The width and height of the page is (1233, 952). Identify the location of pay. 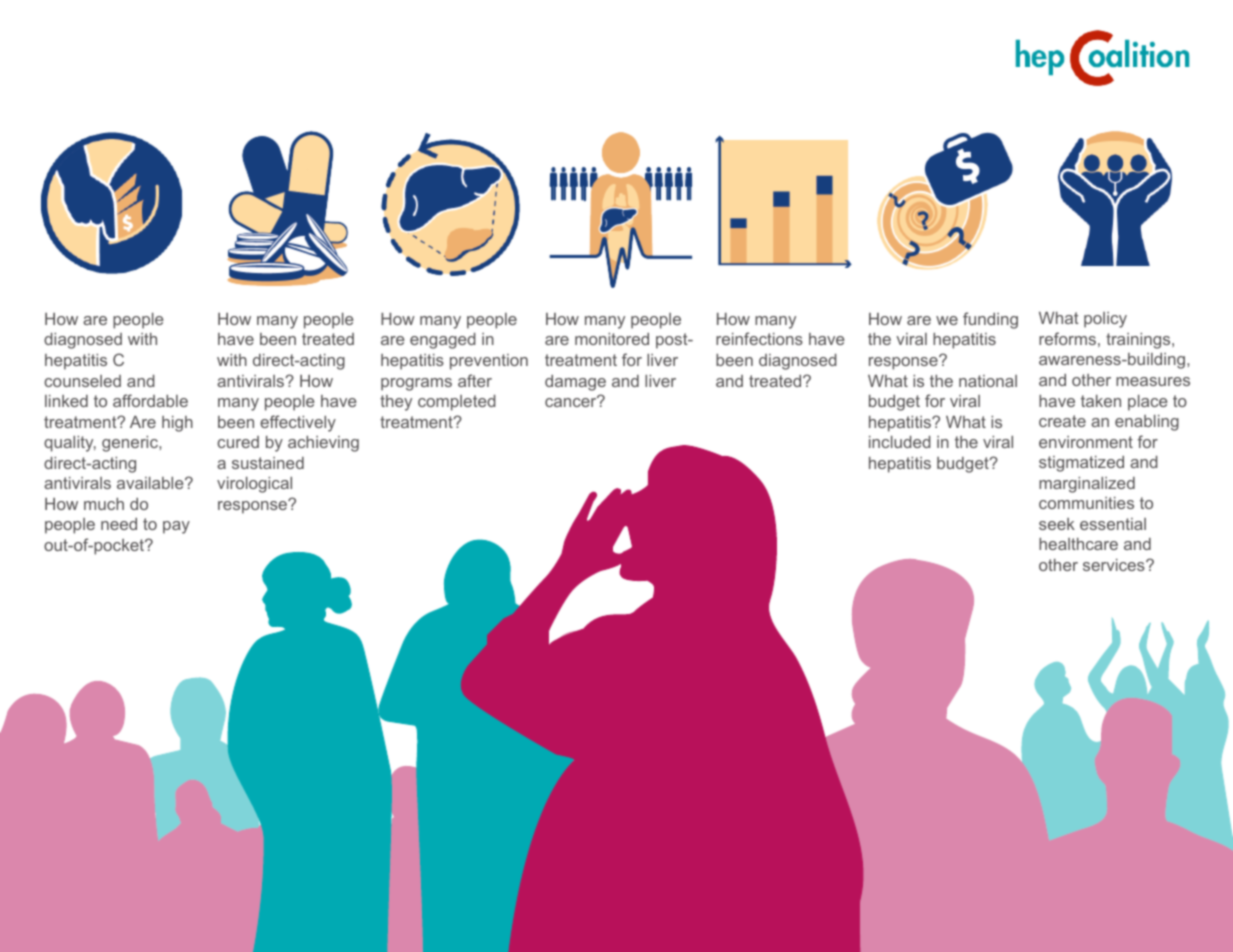
(176, 527).
